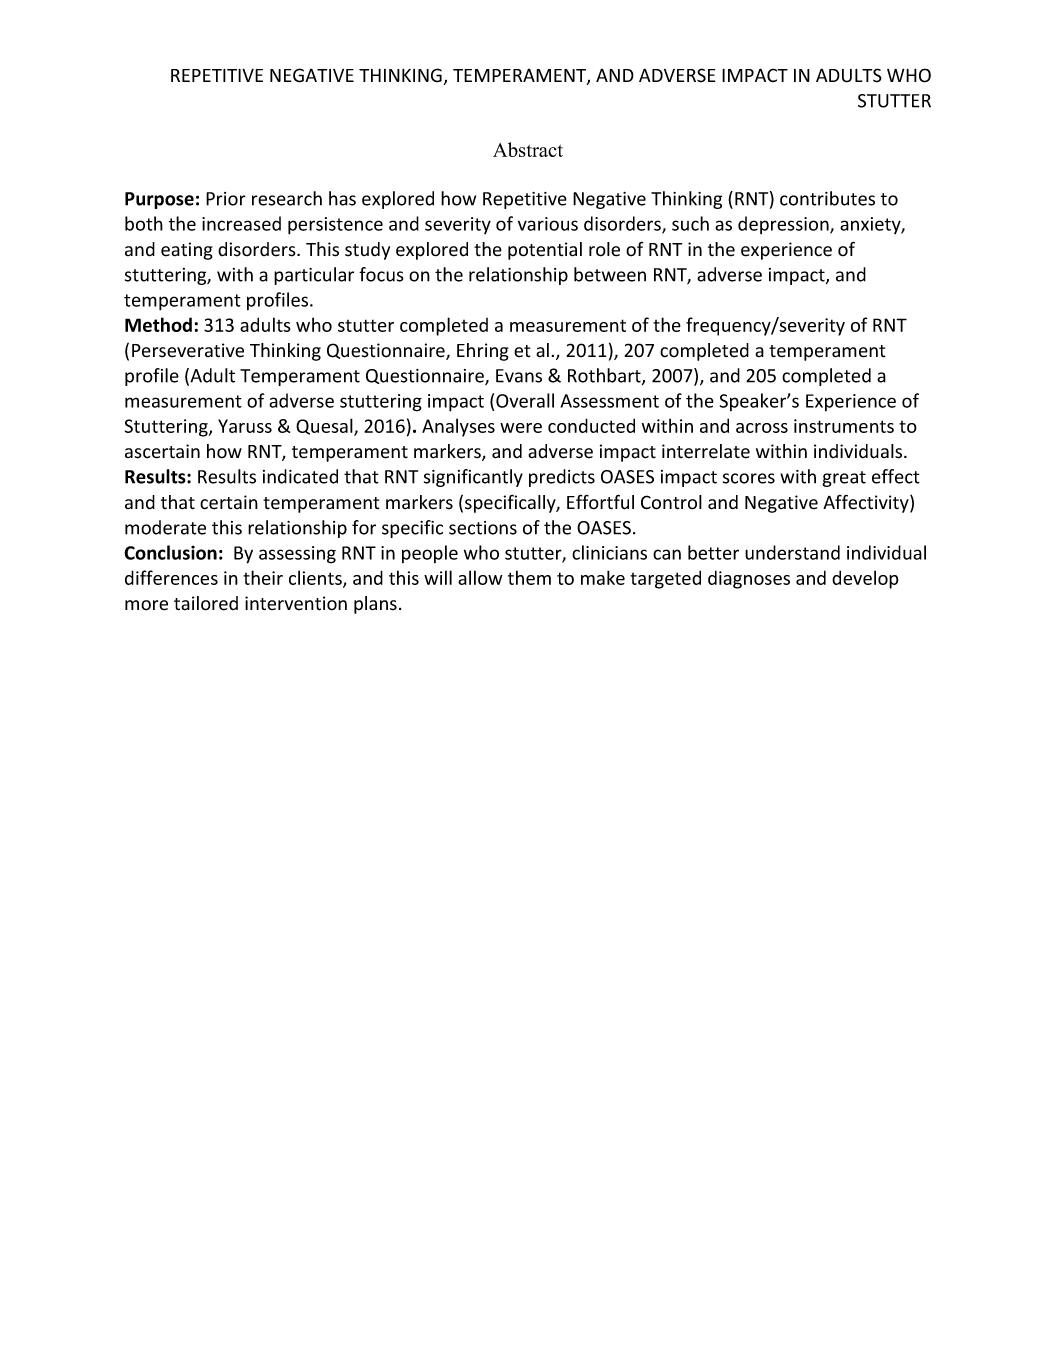  I want to click on across, so click(762, 428).
